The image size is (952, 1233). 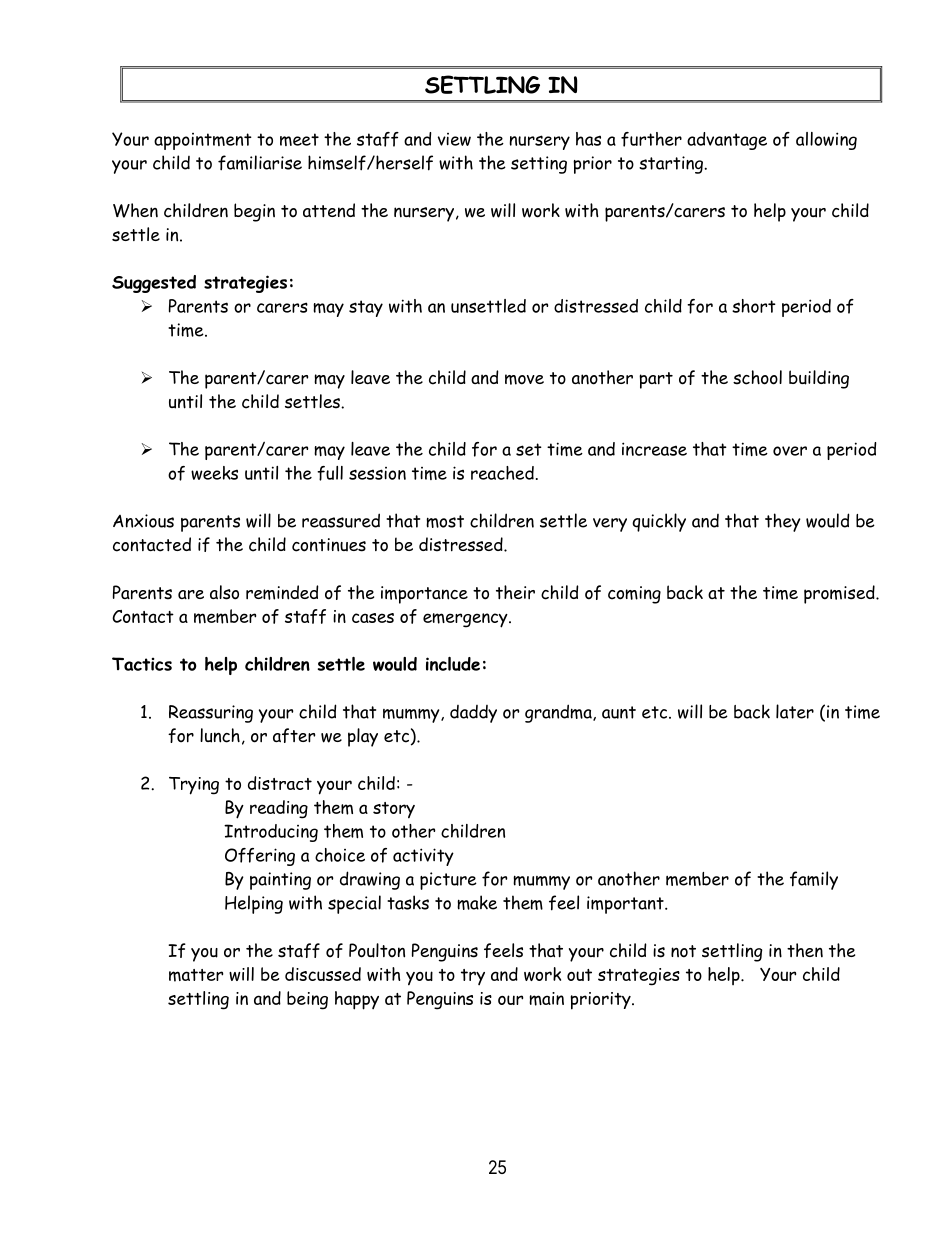 I want to click on also, so click(x=224, y=592).
